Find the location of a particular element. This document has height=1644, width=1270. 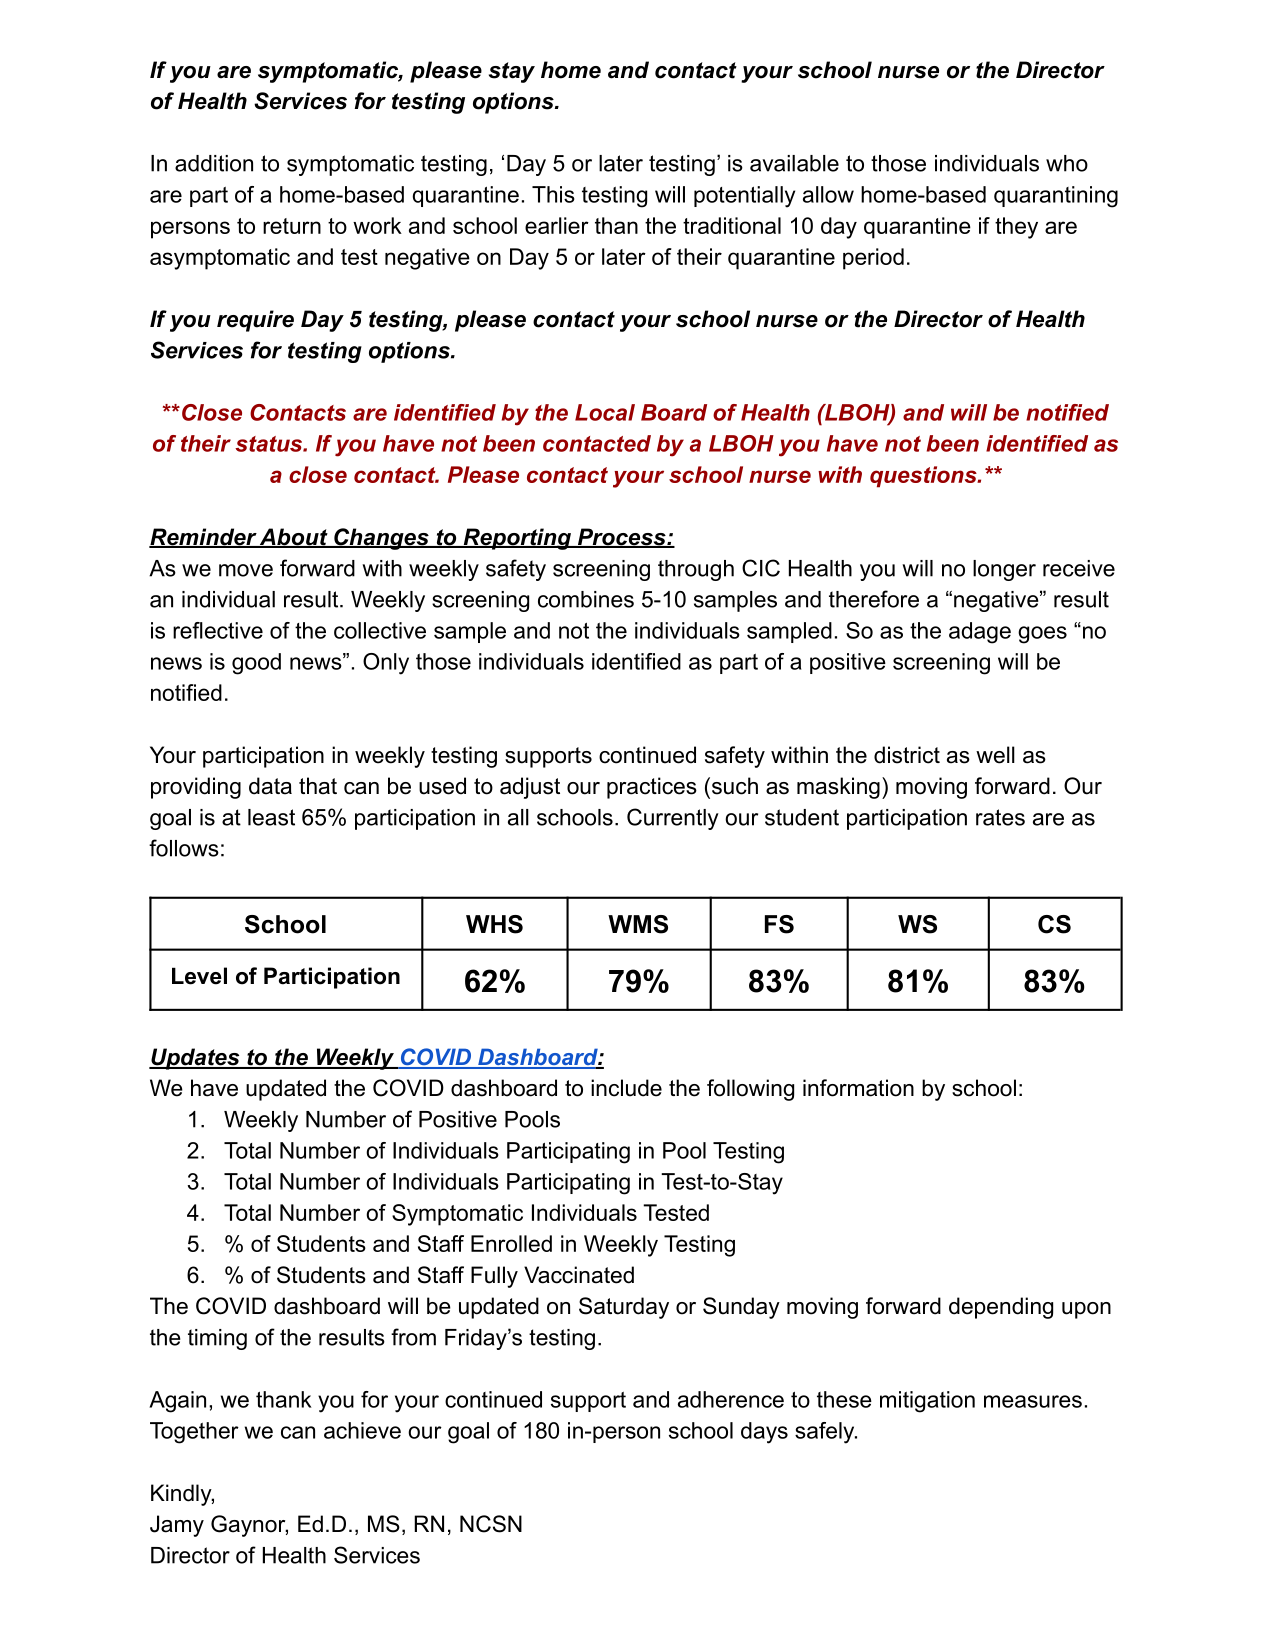

they is located at coordinates (1016, 228).
